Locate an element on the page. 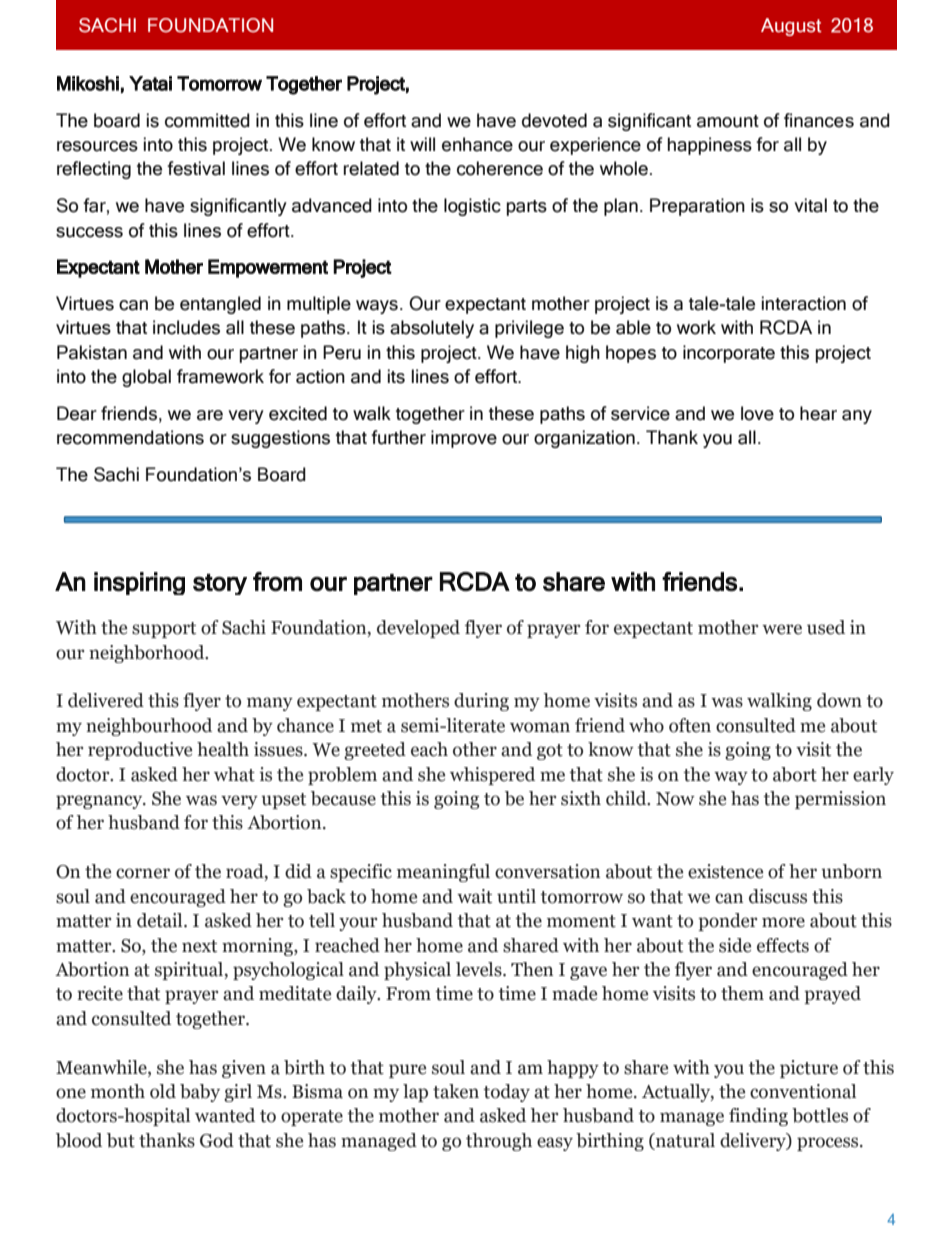  committed is located at coordinates (207, 120).
